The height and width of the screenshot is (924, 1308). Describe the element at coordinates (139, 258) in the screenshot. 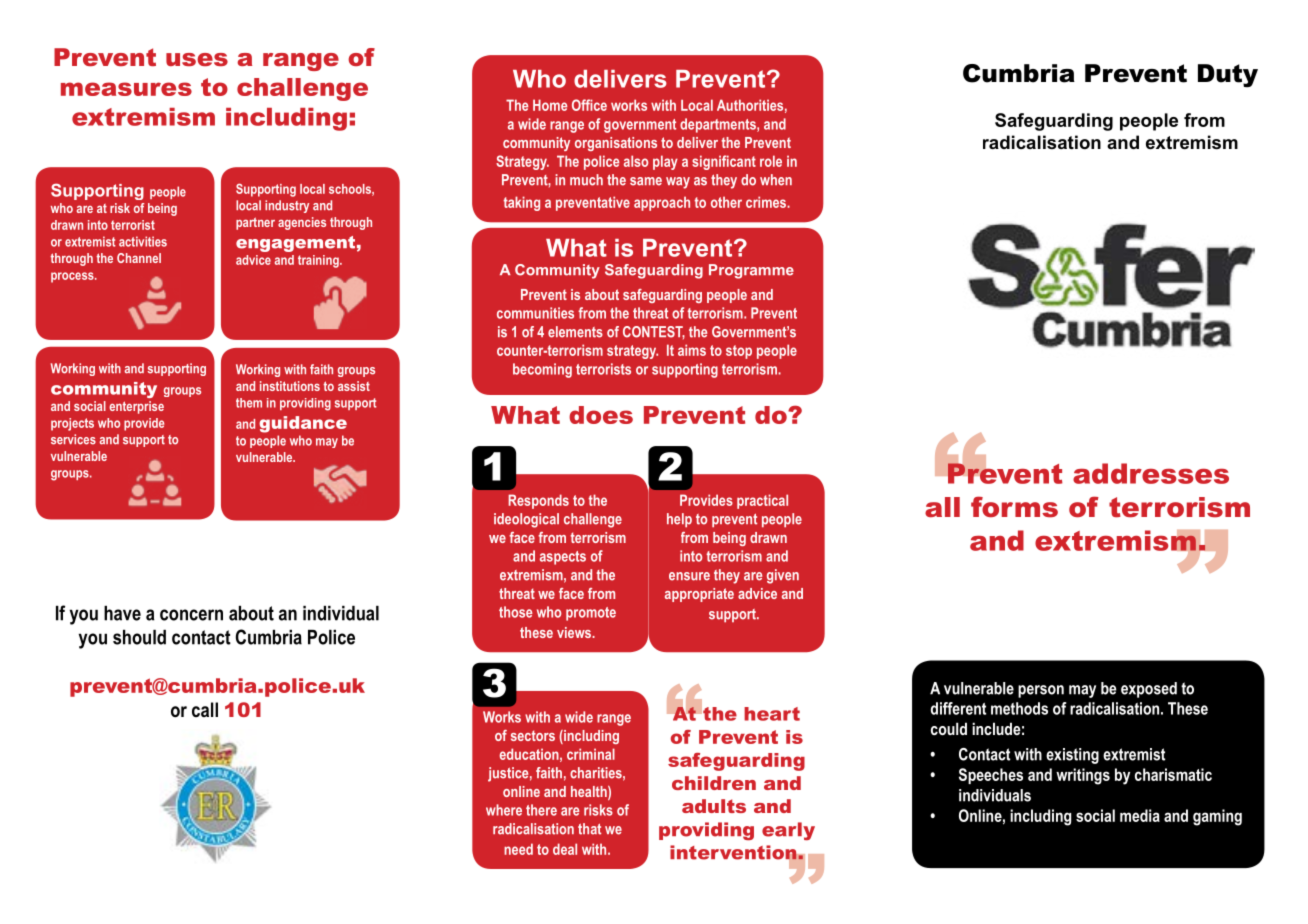

I see `Channel` at that location.
